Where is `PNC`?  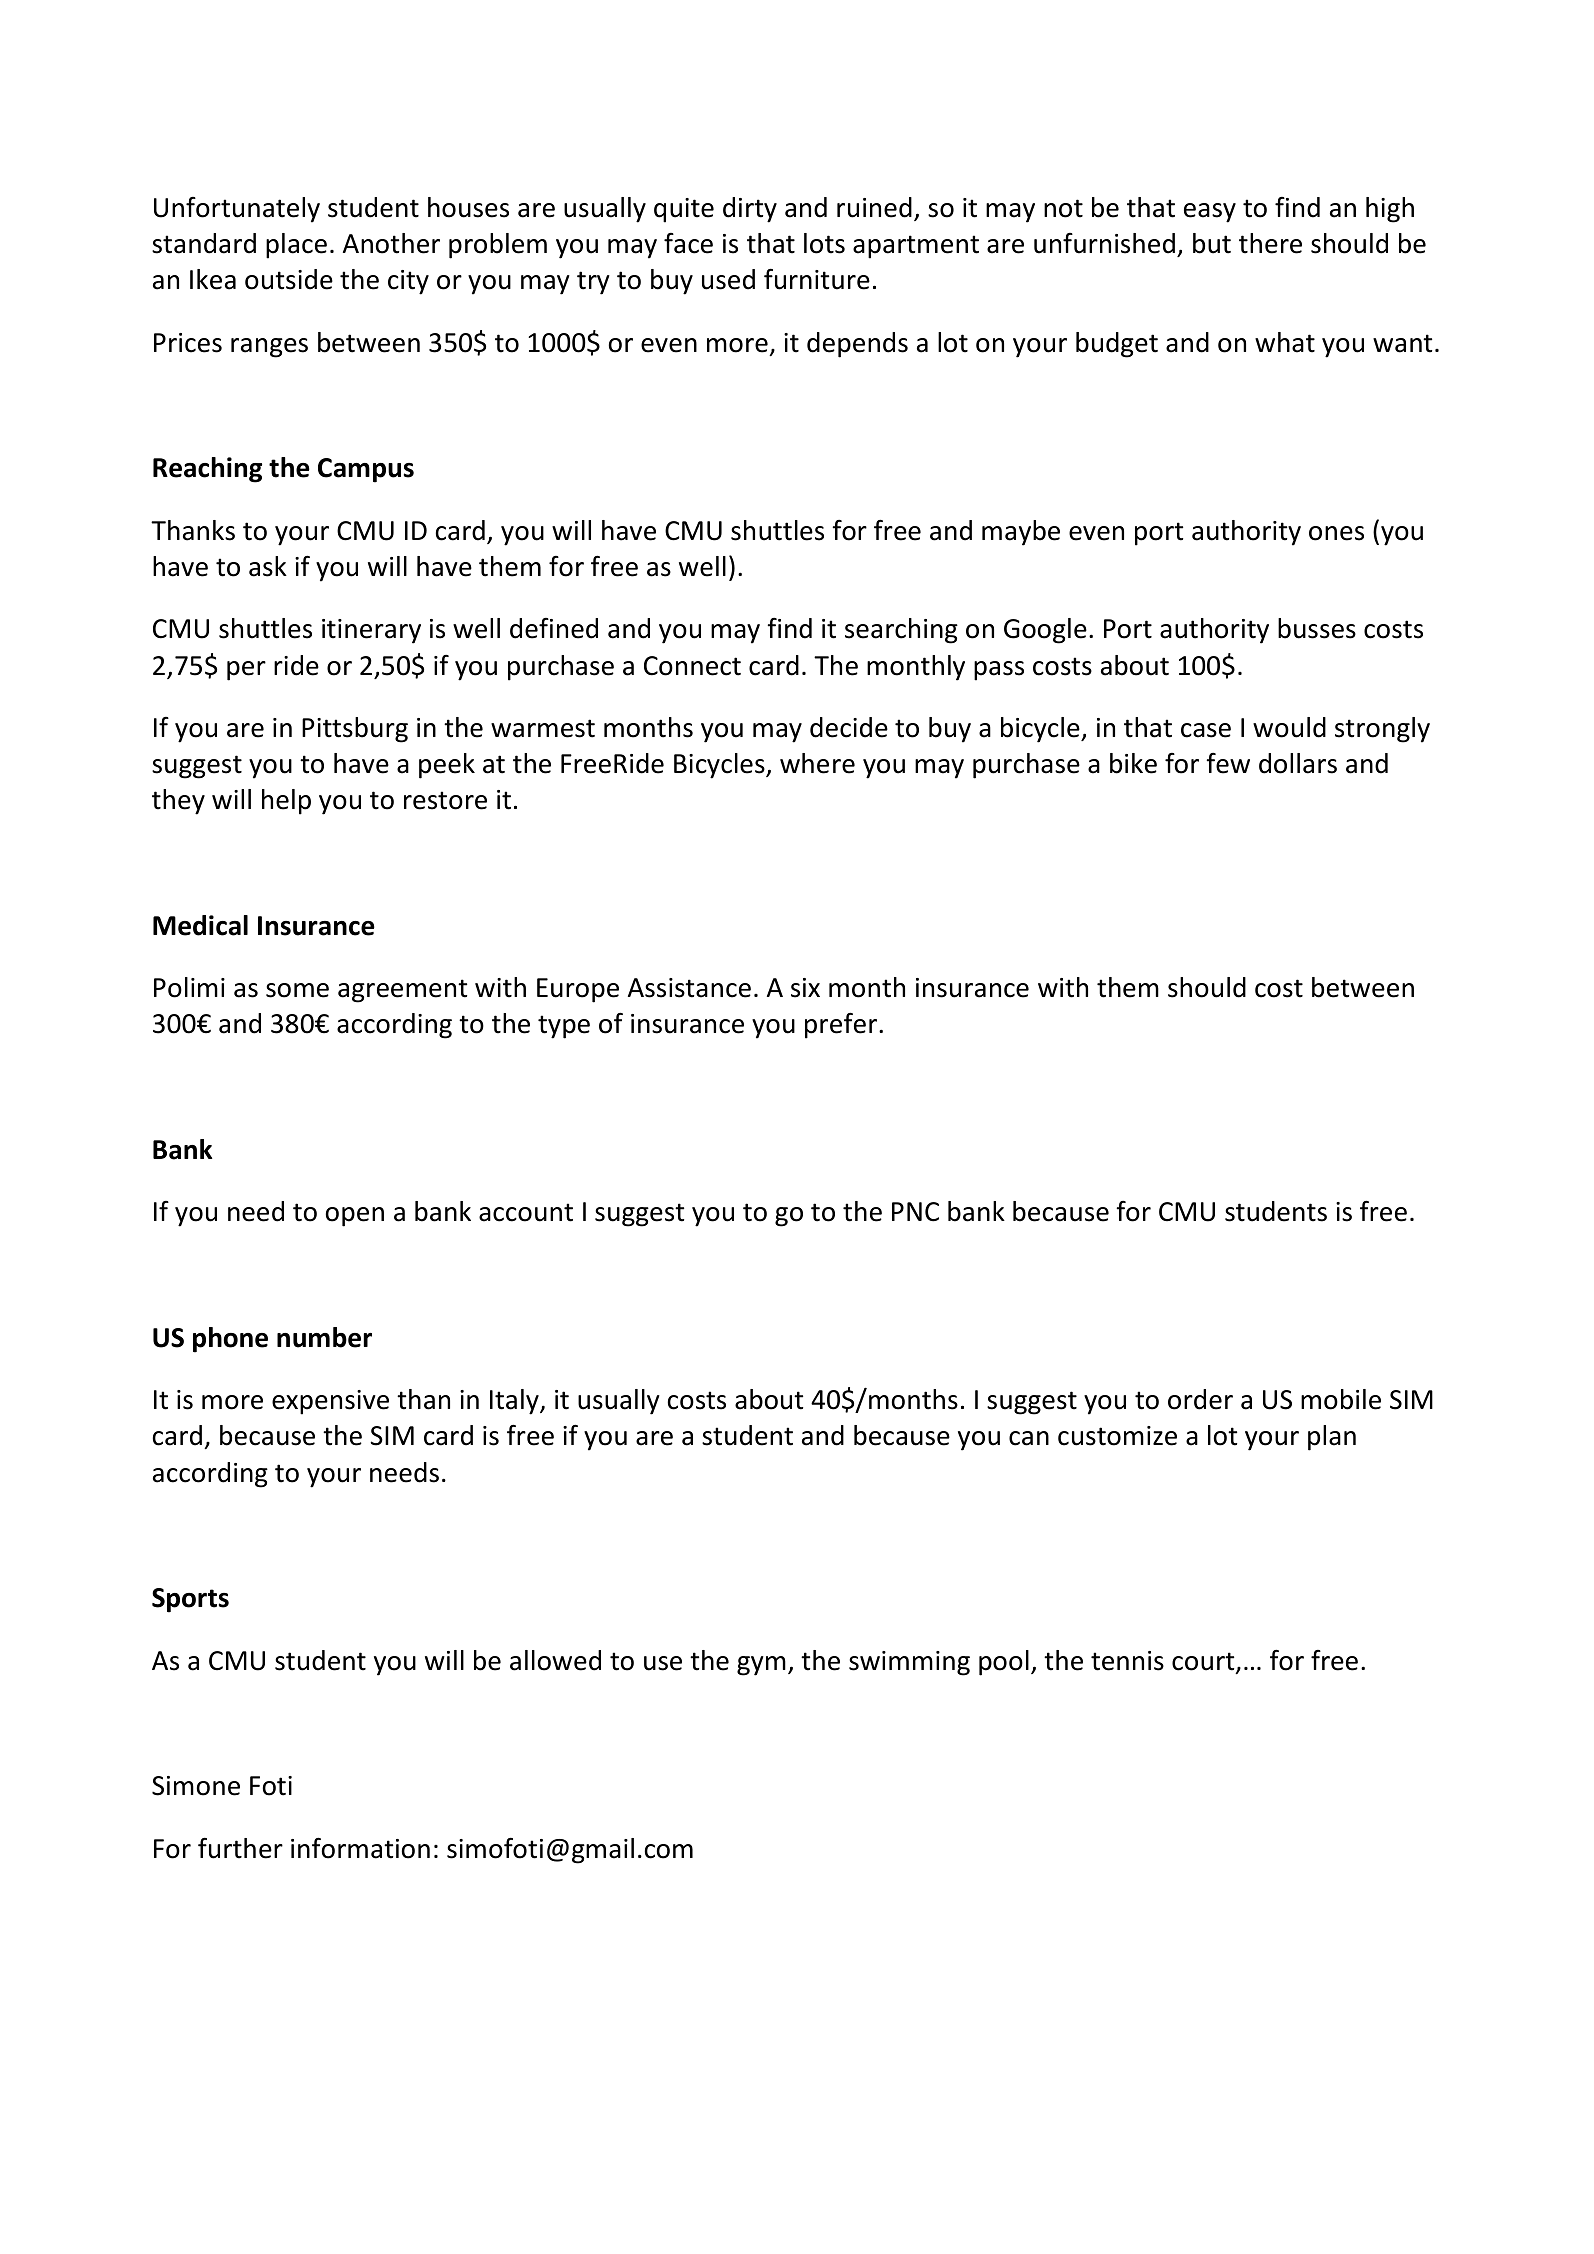
PNC is located at coordinates (915, 1212).
